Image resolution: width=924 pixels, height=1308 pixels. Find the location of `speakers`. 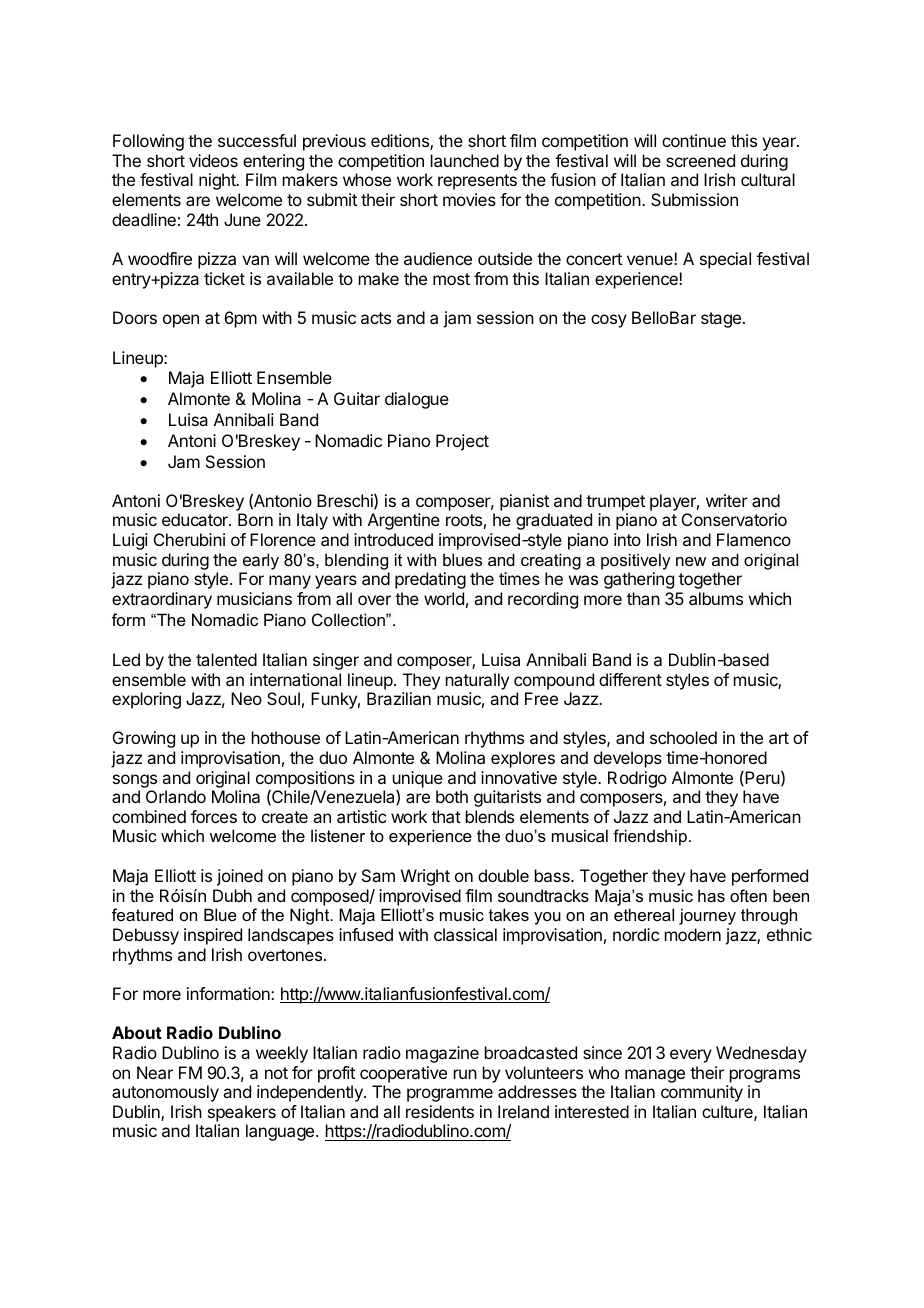

speakers is located at coordinates (242, 1113).
